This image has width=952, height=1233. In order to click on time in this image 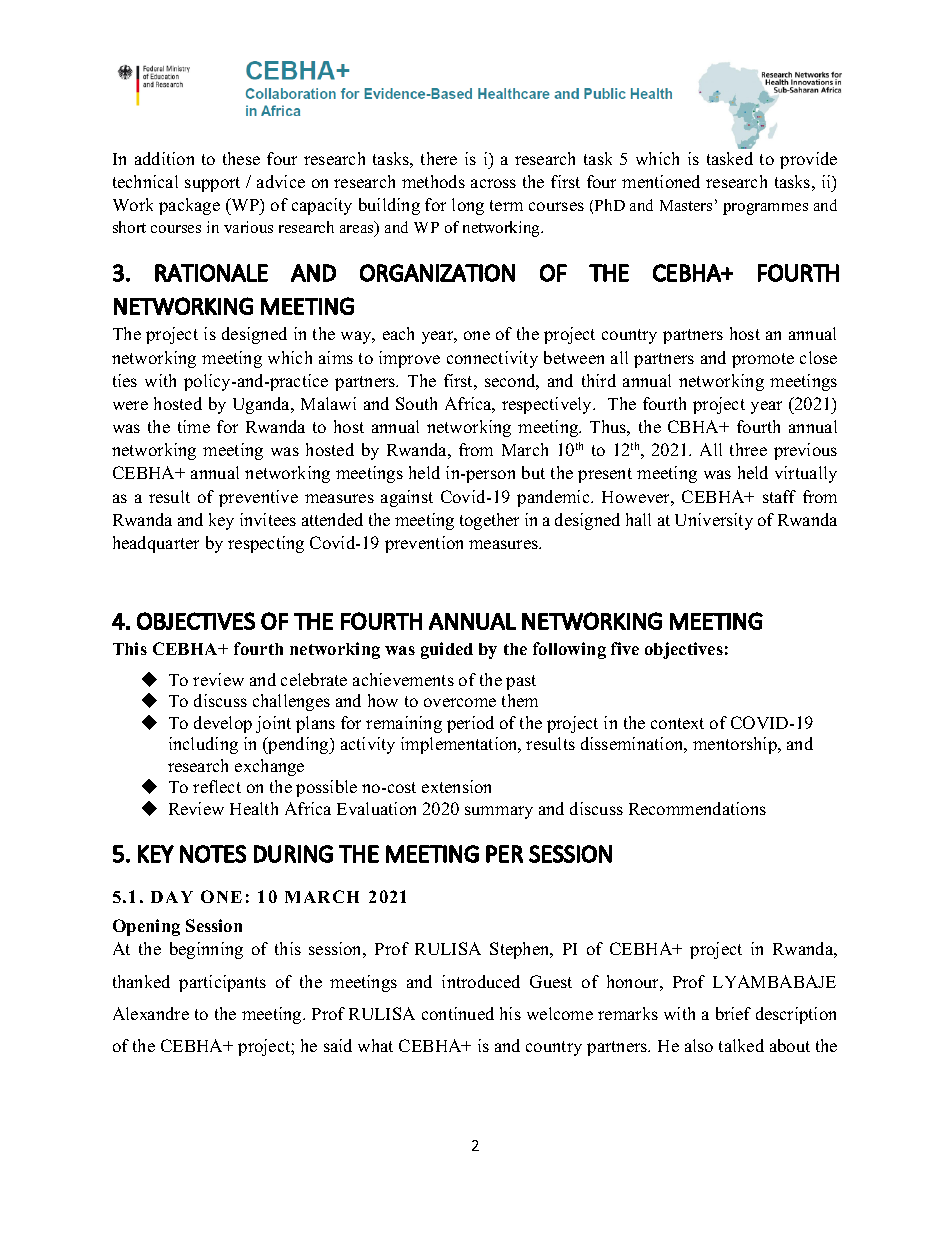, I will do `click(194, 426)`.
